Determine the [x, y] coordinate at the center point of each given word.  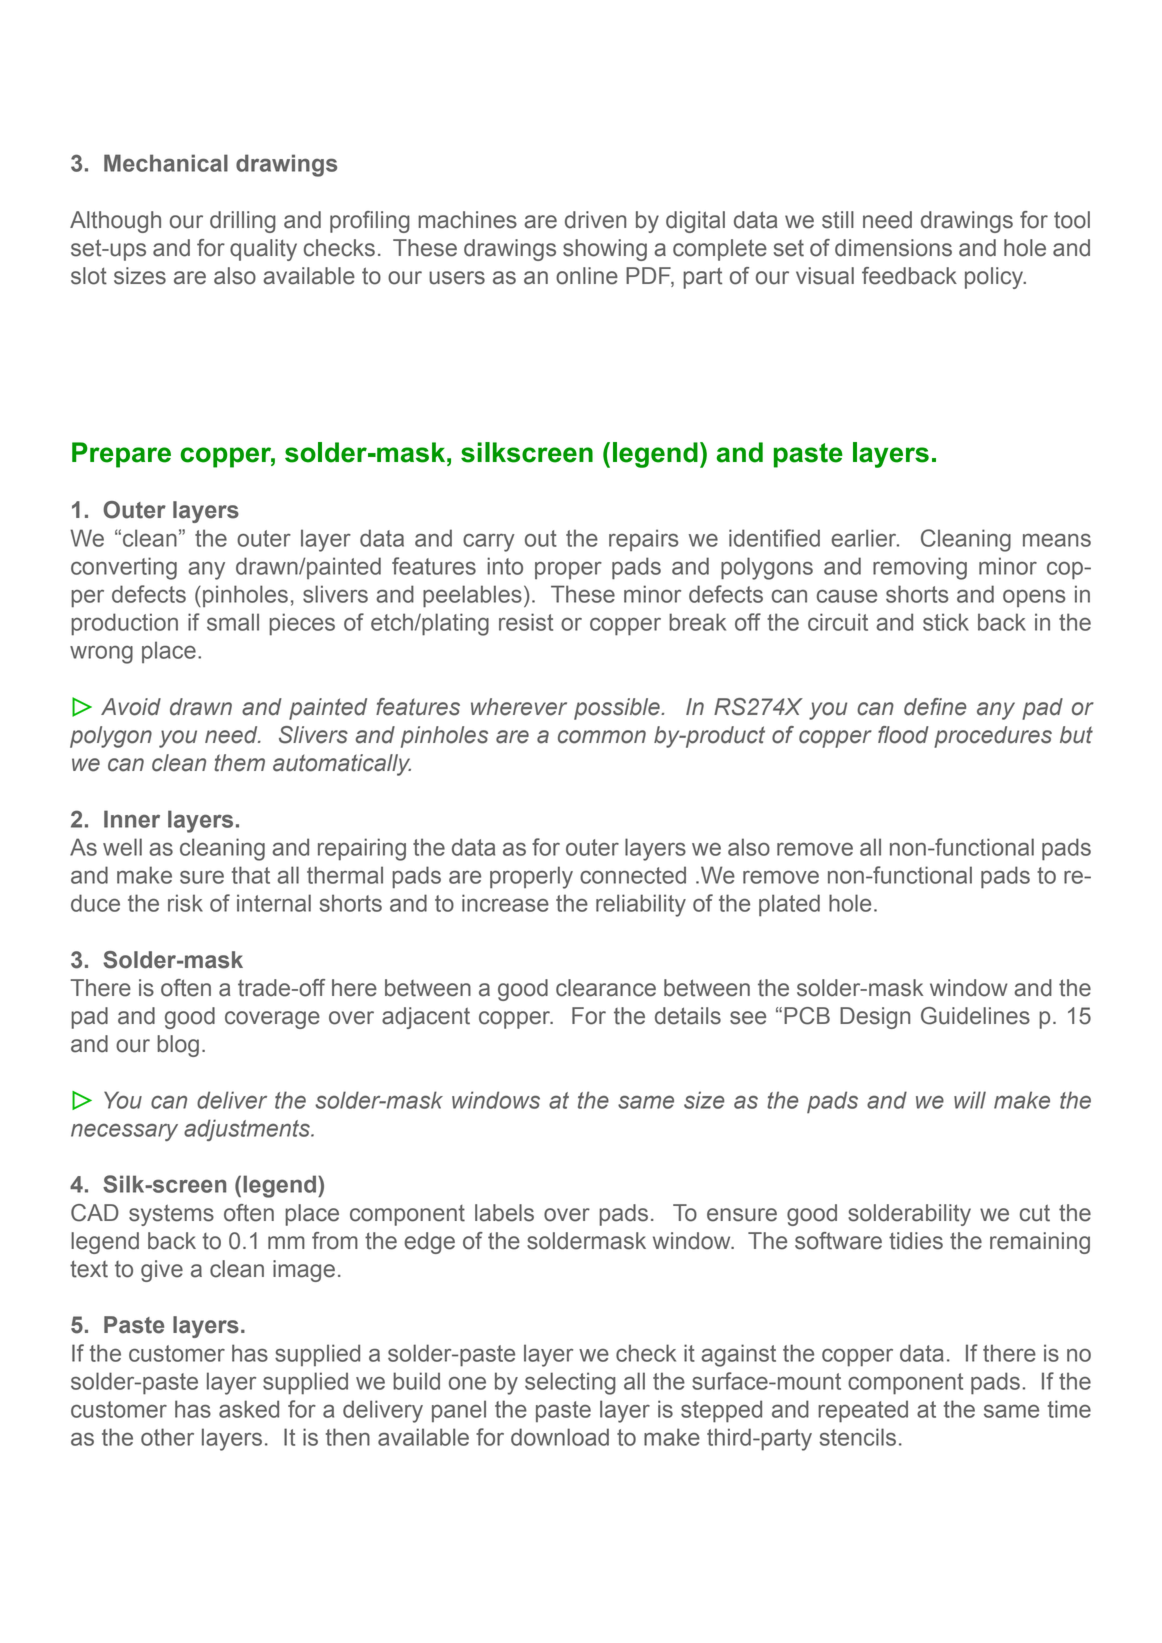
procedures [993, 737]
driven [595, 220]
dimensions [893, 248]
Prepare [121, 455]
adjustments [248, 1130]
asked [249, 1409]
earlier [865, 538]
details [688, 1016]
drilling [243, 222]
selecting [570, 1383]
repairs [644, 540]
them [239, 763]
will [970, 1100]
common [602, 737]
